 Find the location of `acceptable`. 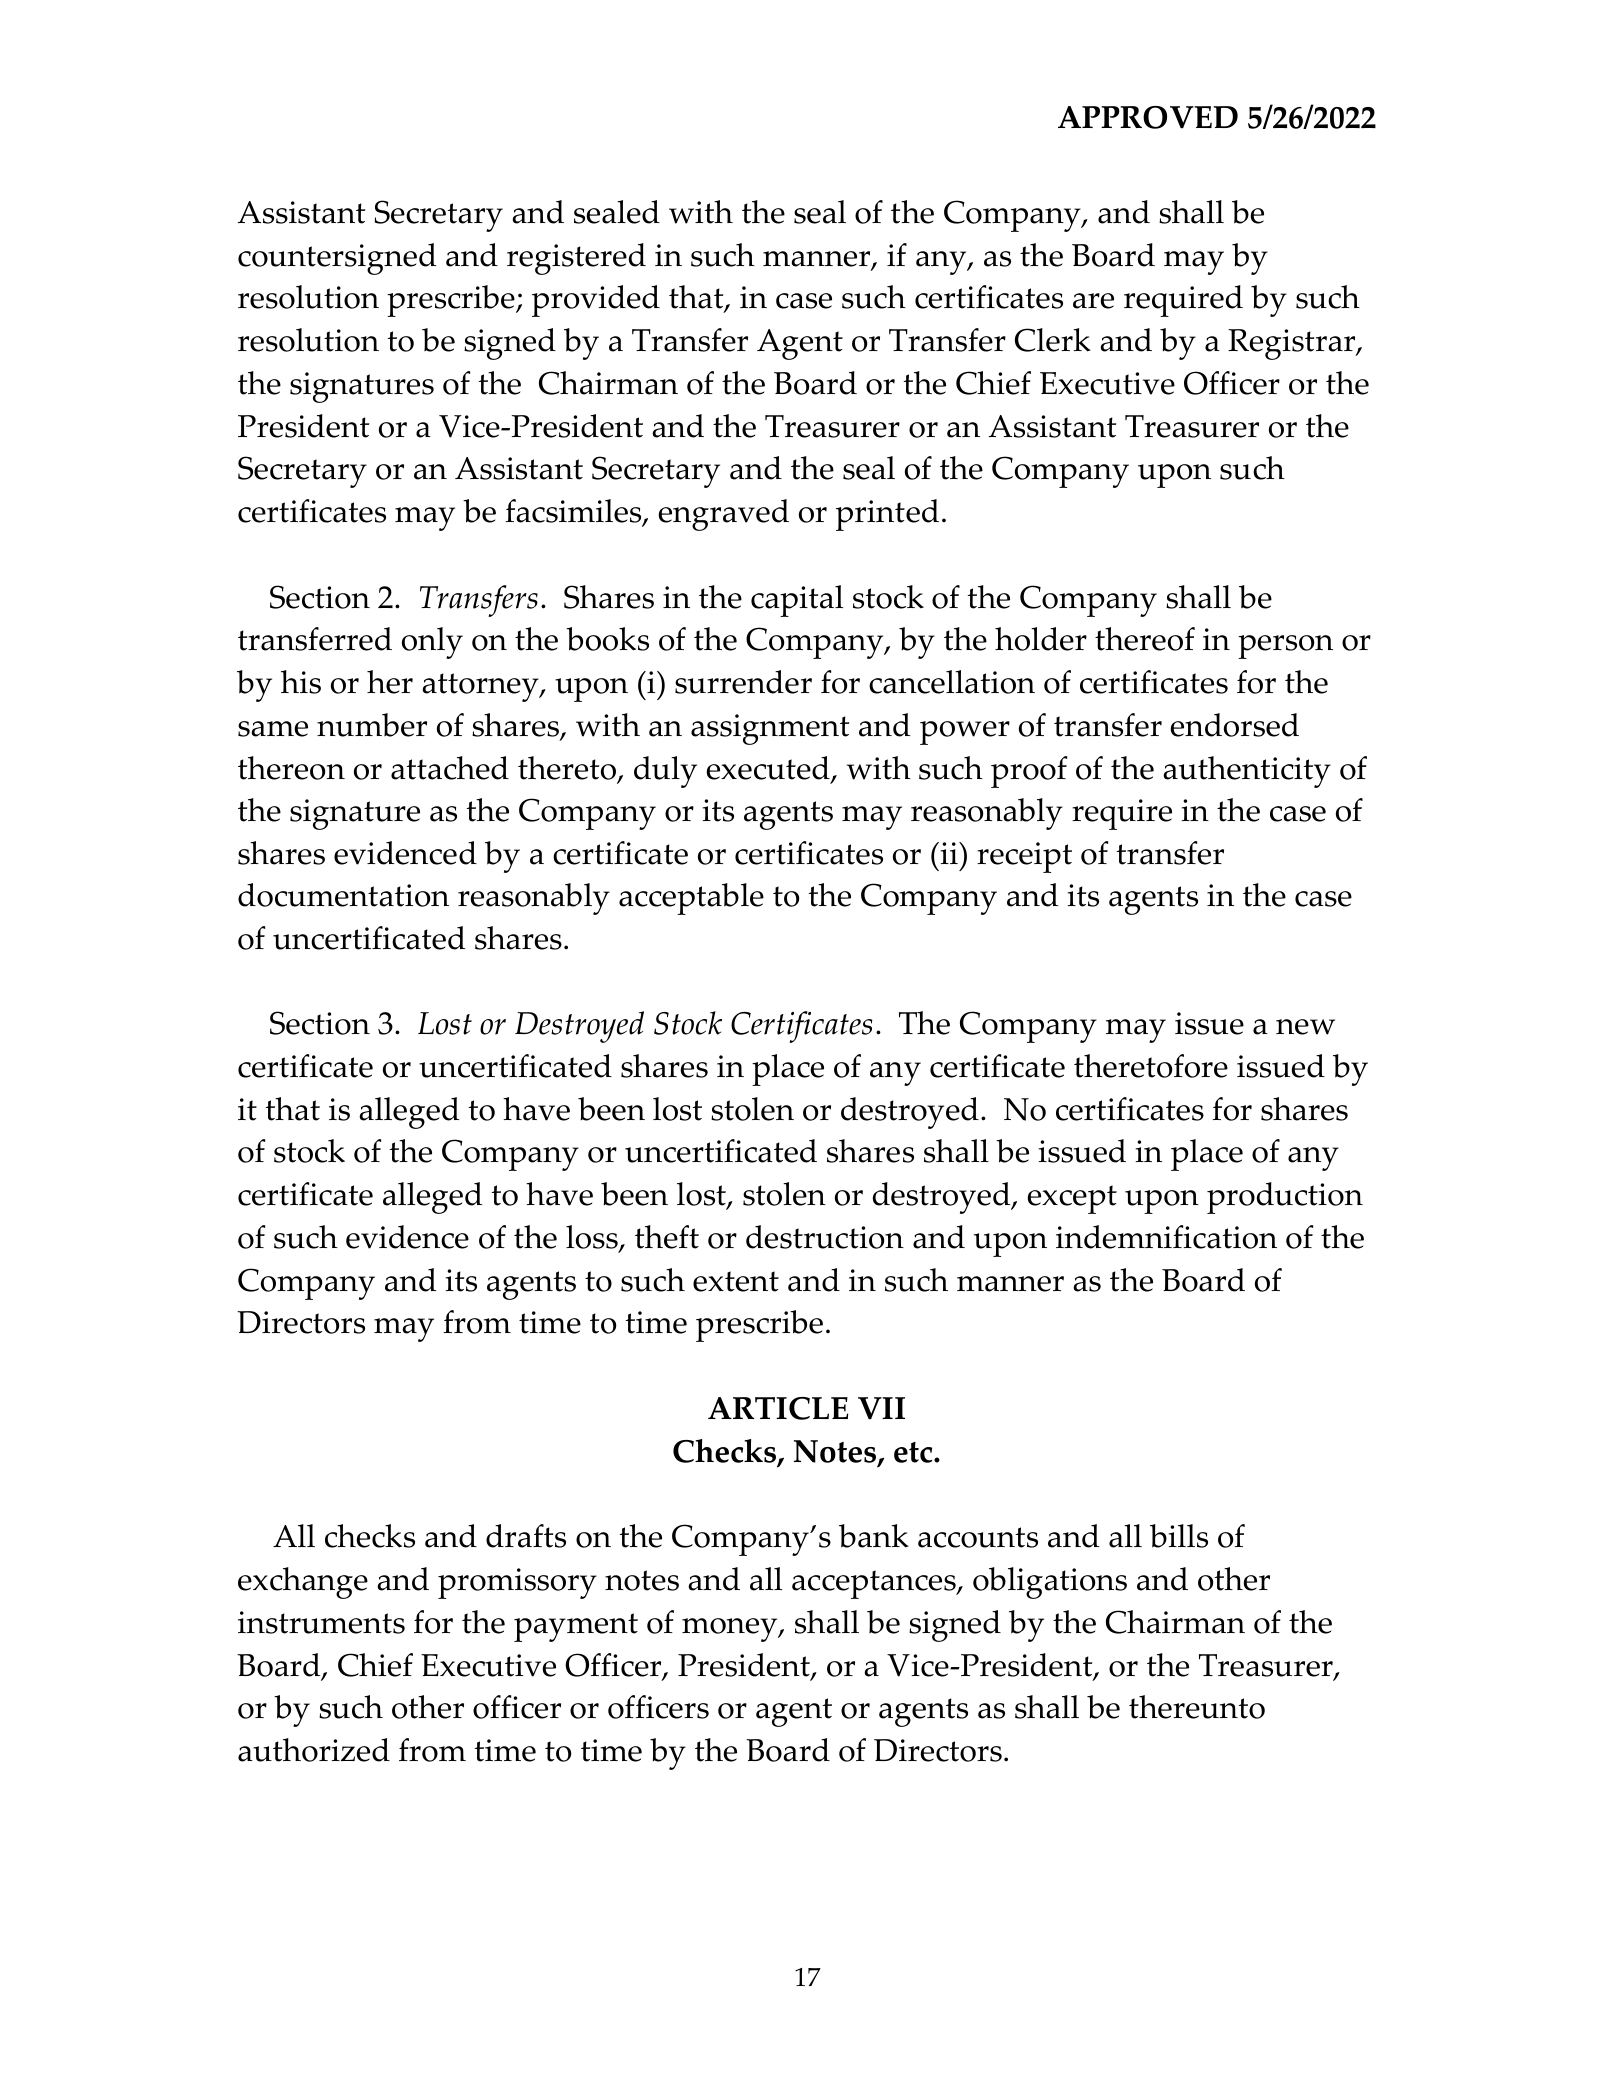

acceptable is located at coordinates (691, 899).
